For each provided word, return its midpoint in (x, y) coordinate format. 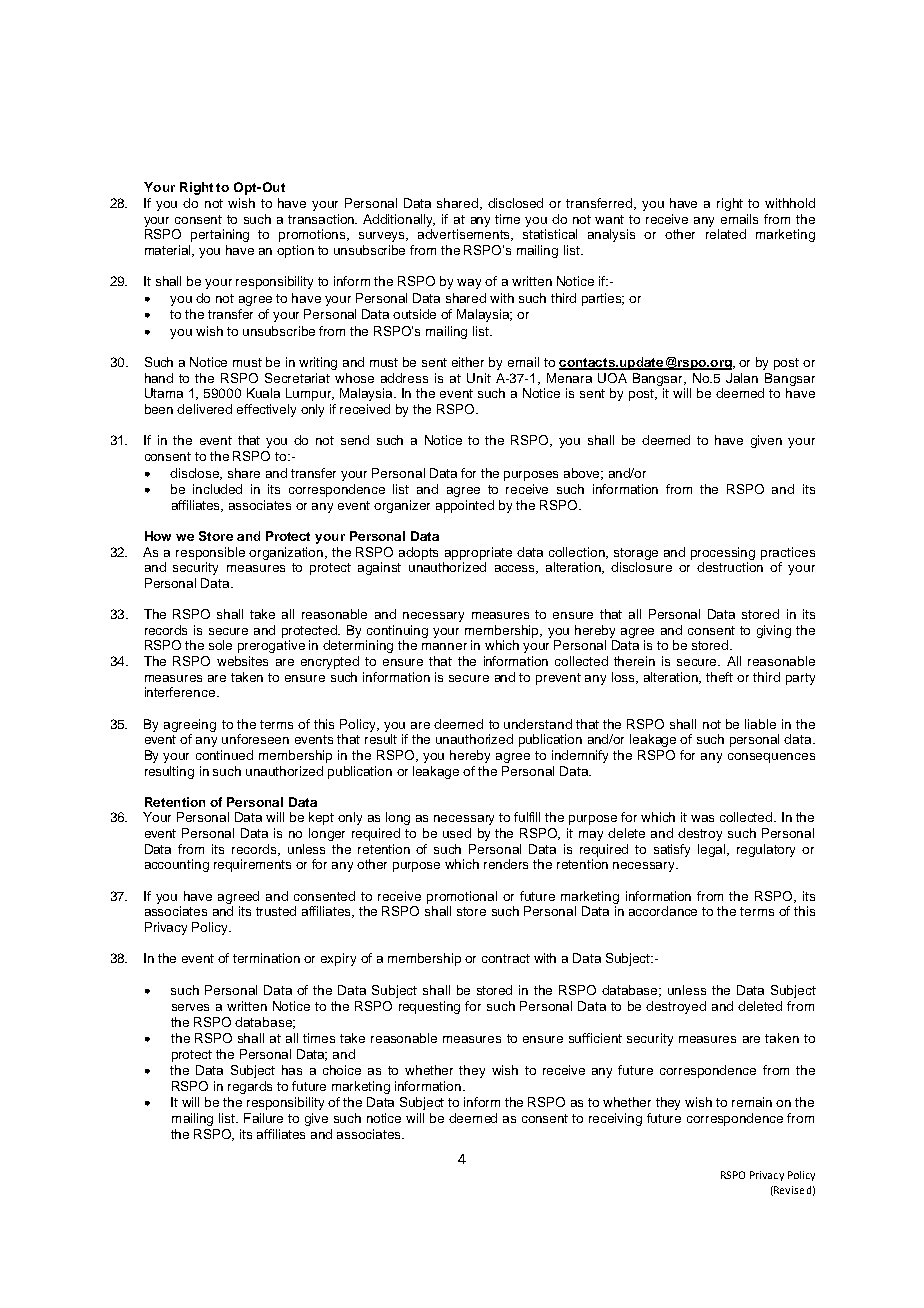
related (726, 234)
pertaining (220, 235)
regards (250, 1087)
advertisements (465, 235)
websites (242, 661)
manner (444, 646)
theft (719, 677)
